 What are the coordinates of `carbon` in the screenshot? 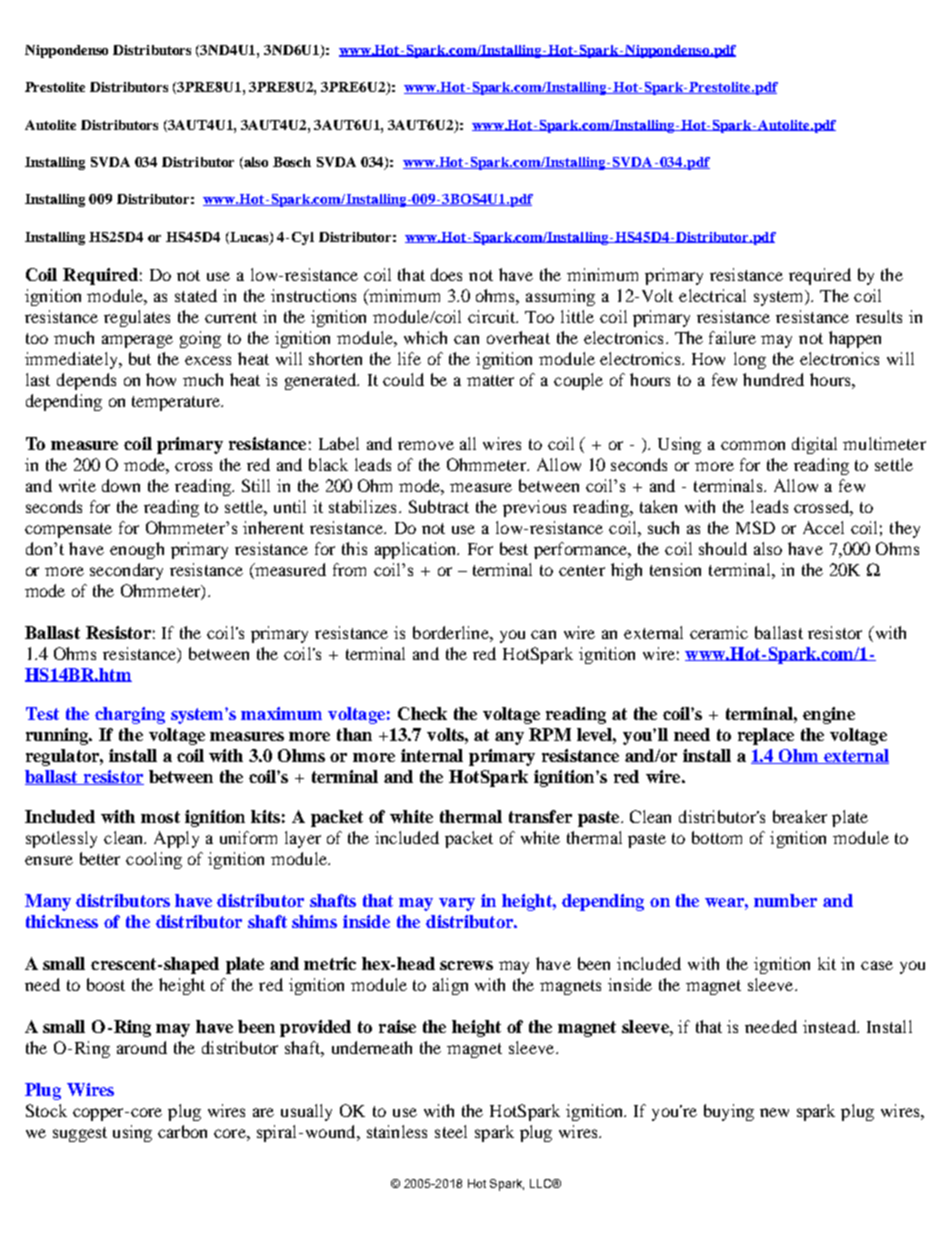 It's located at (182, 1131).
